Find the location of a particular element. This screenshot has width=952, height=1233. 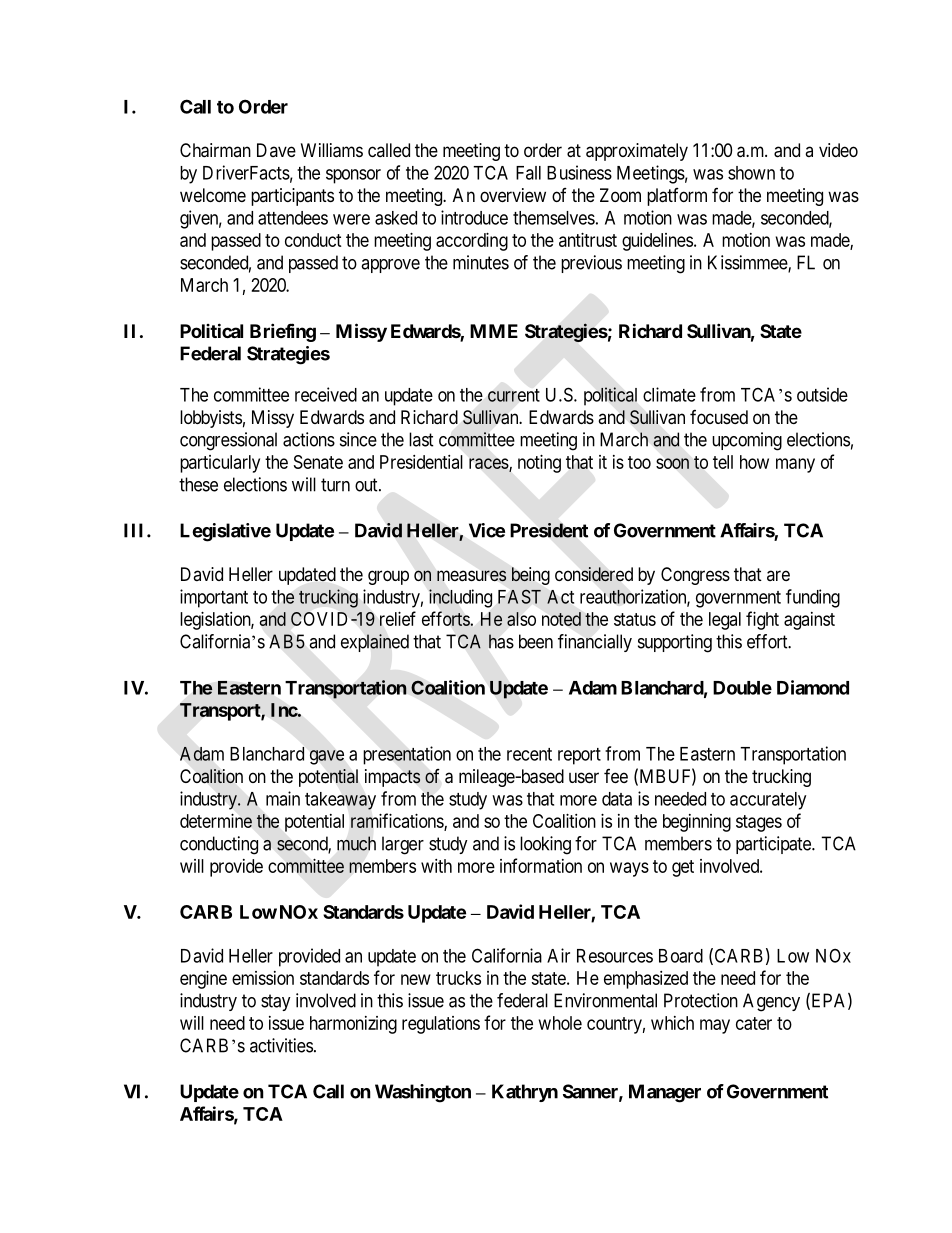

shown is located at coordinates (751, 173).
